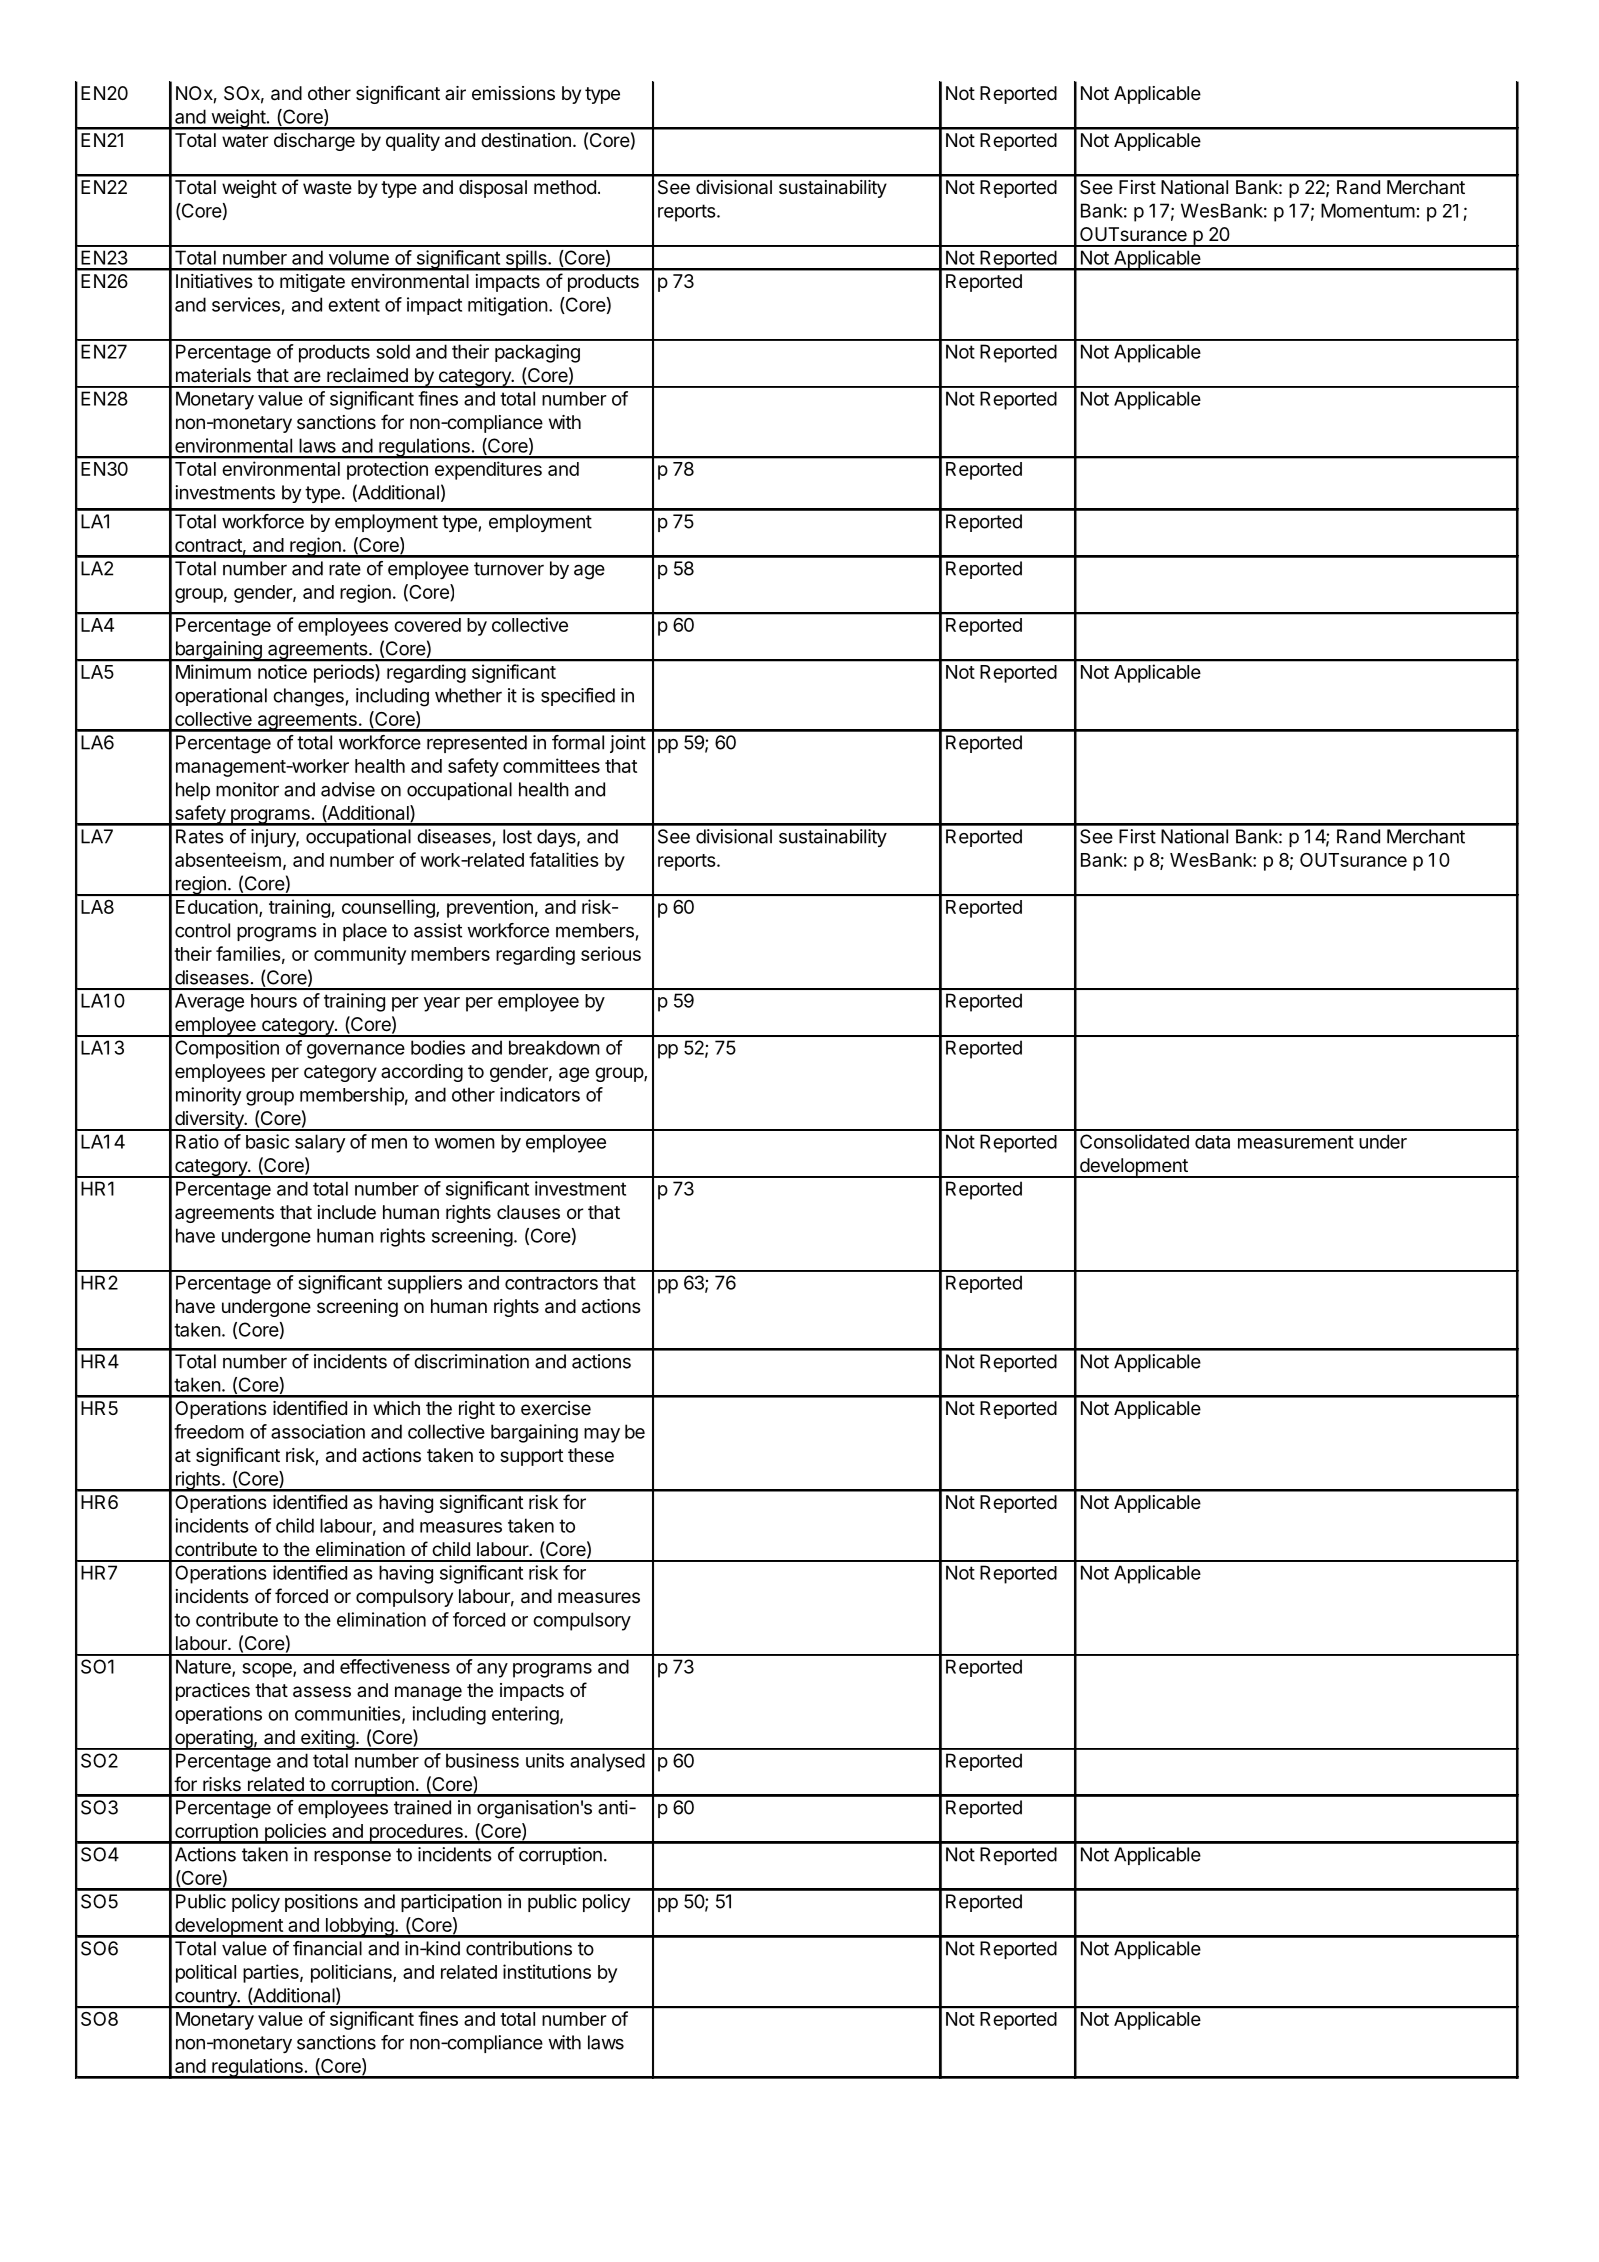  I want to click on may, so click(602, 1435).
